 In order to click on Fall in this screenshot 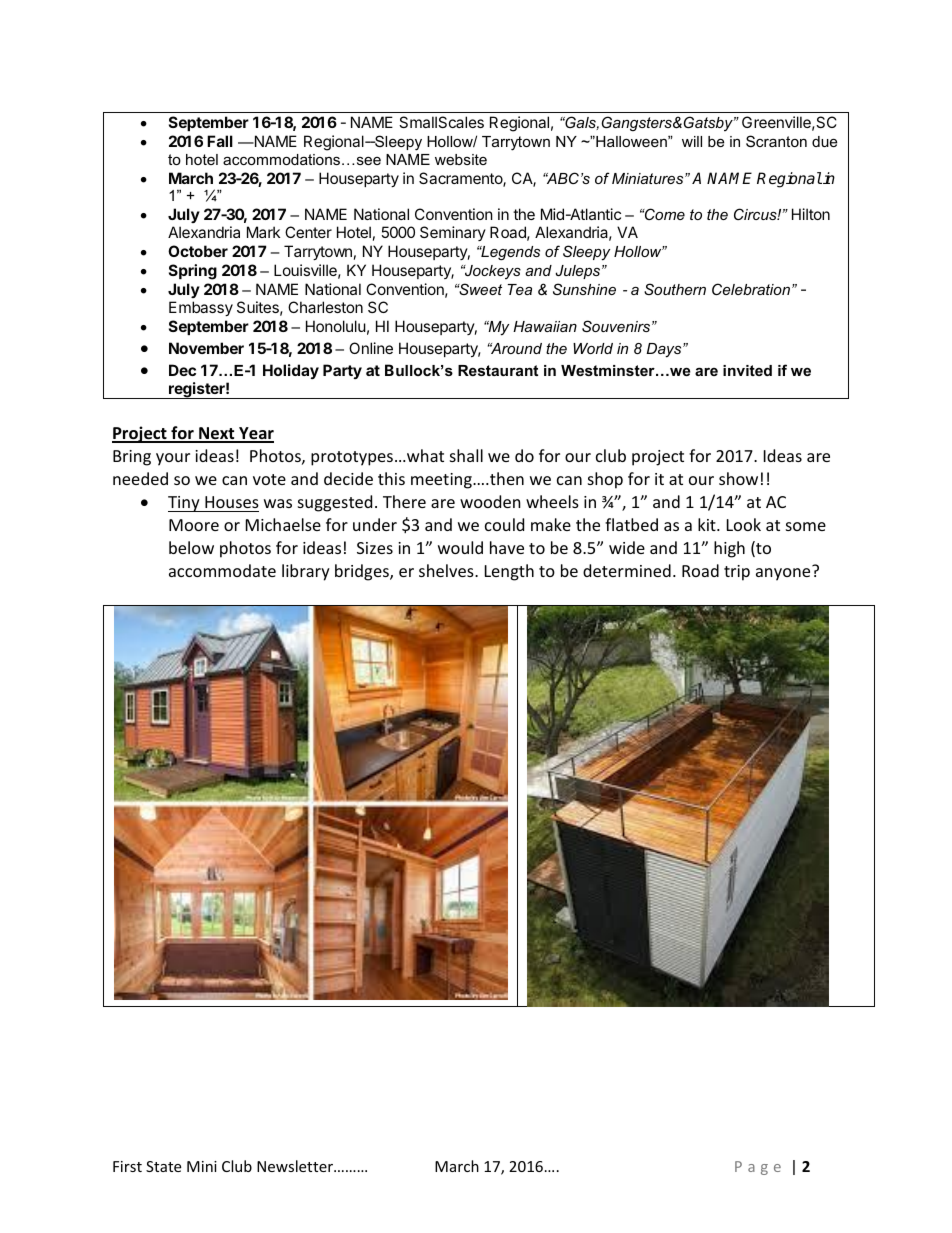, I will do `click(220, 141)`.
